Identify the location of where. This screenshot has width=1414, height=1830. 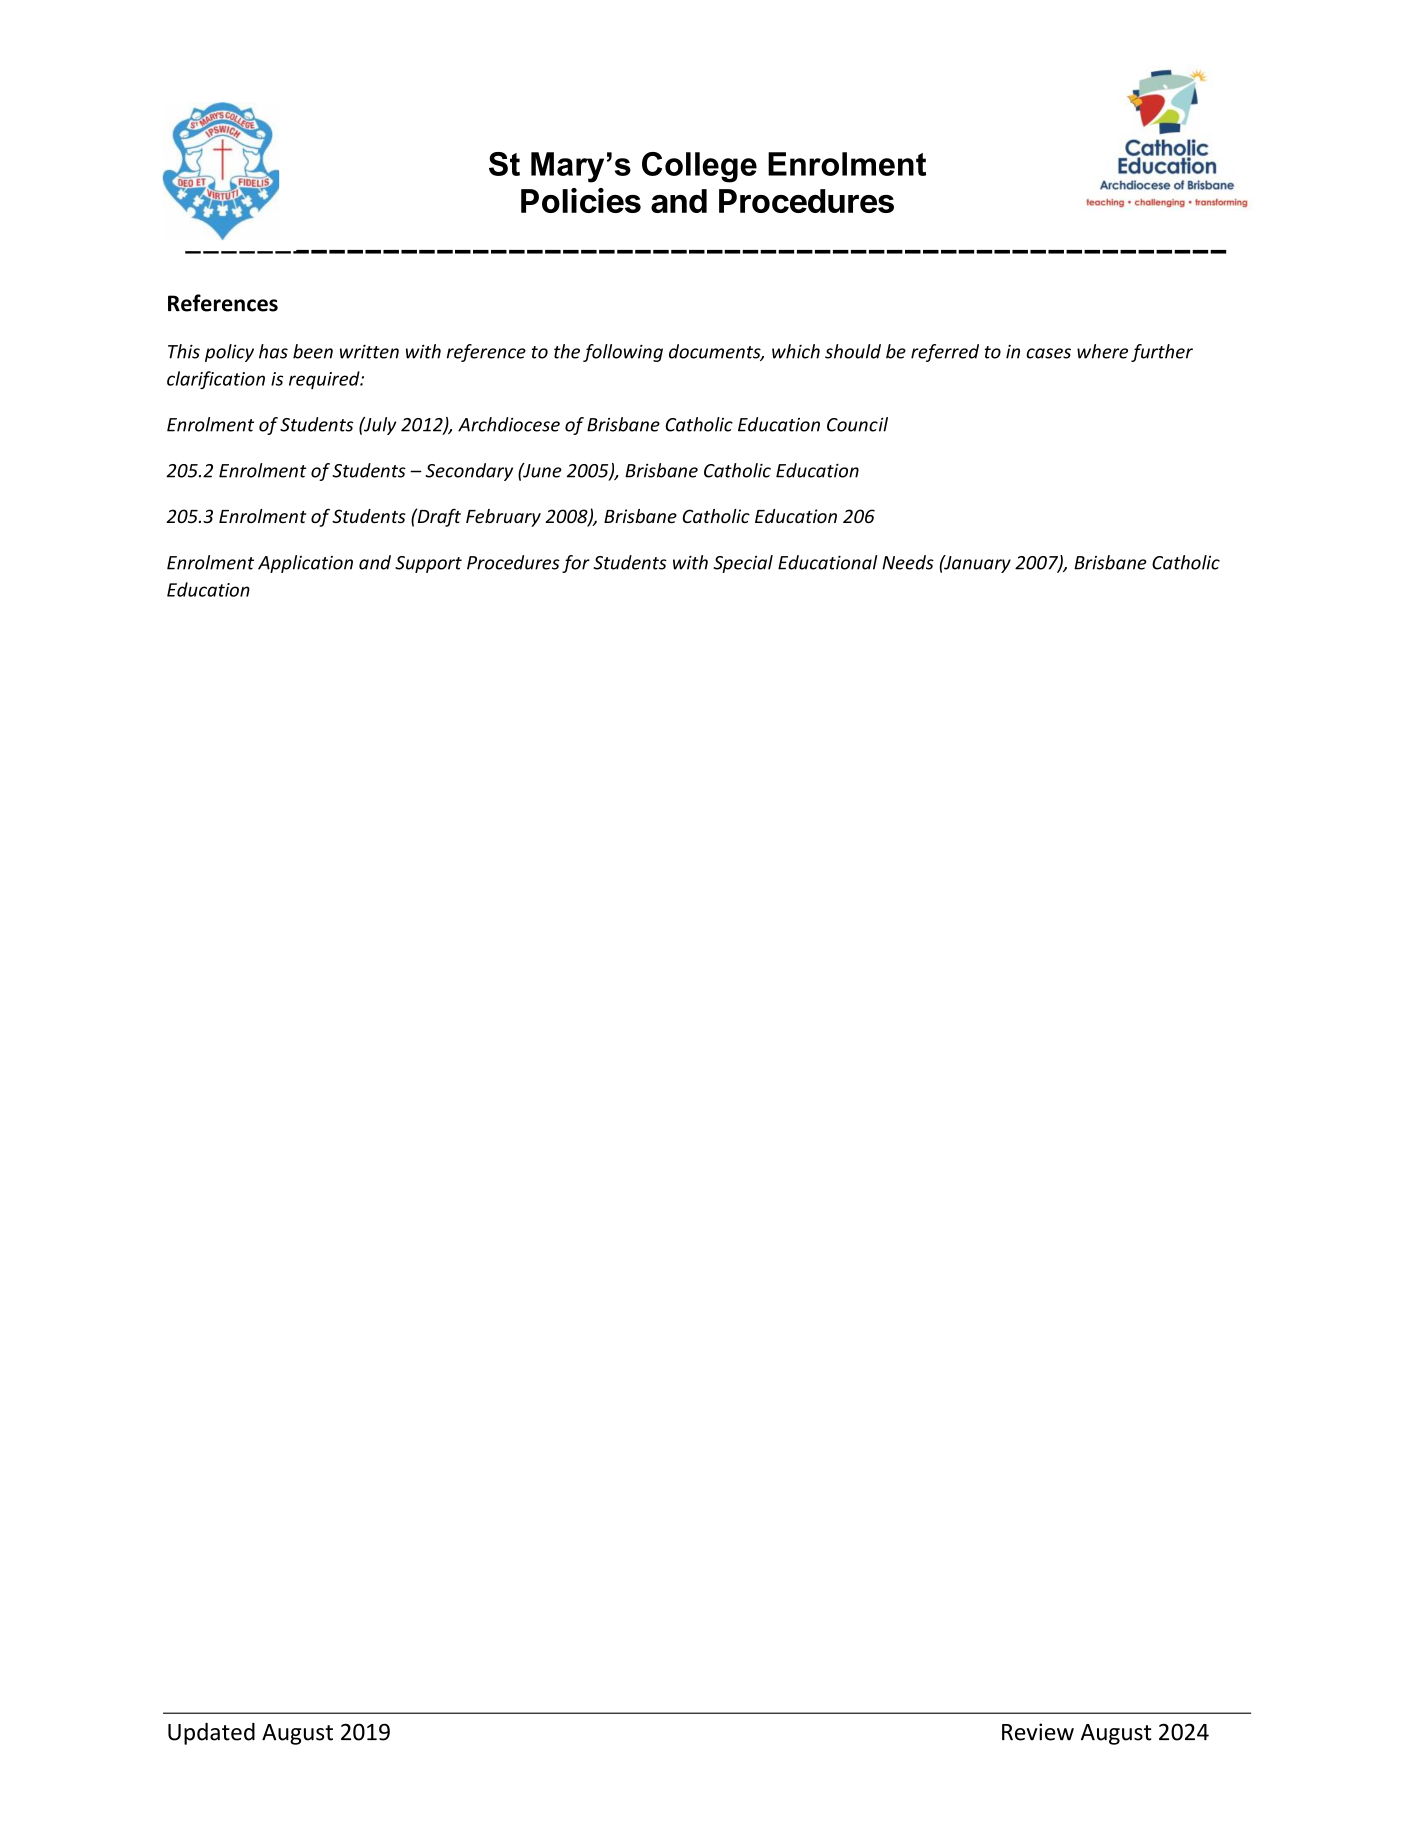
(1102, 351).
